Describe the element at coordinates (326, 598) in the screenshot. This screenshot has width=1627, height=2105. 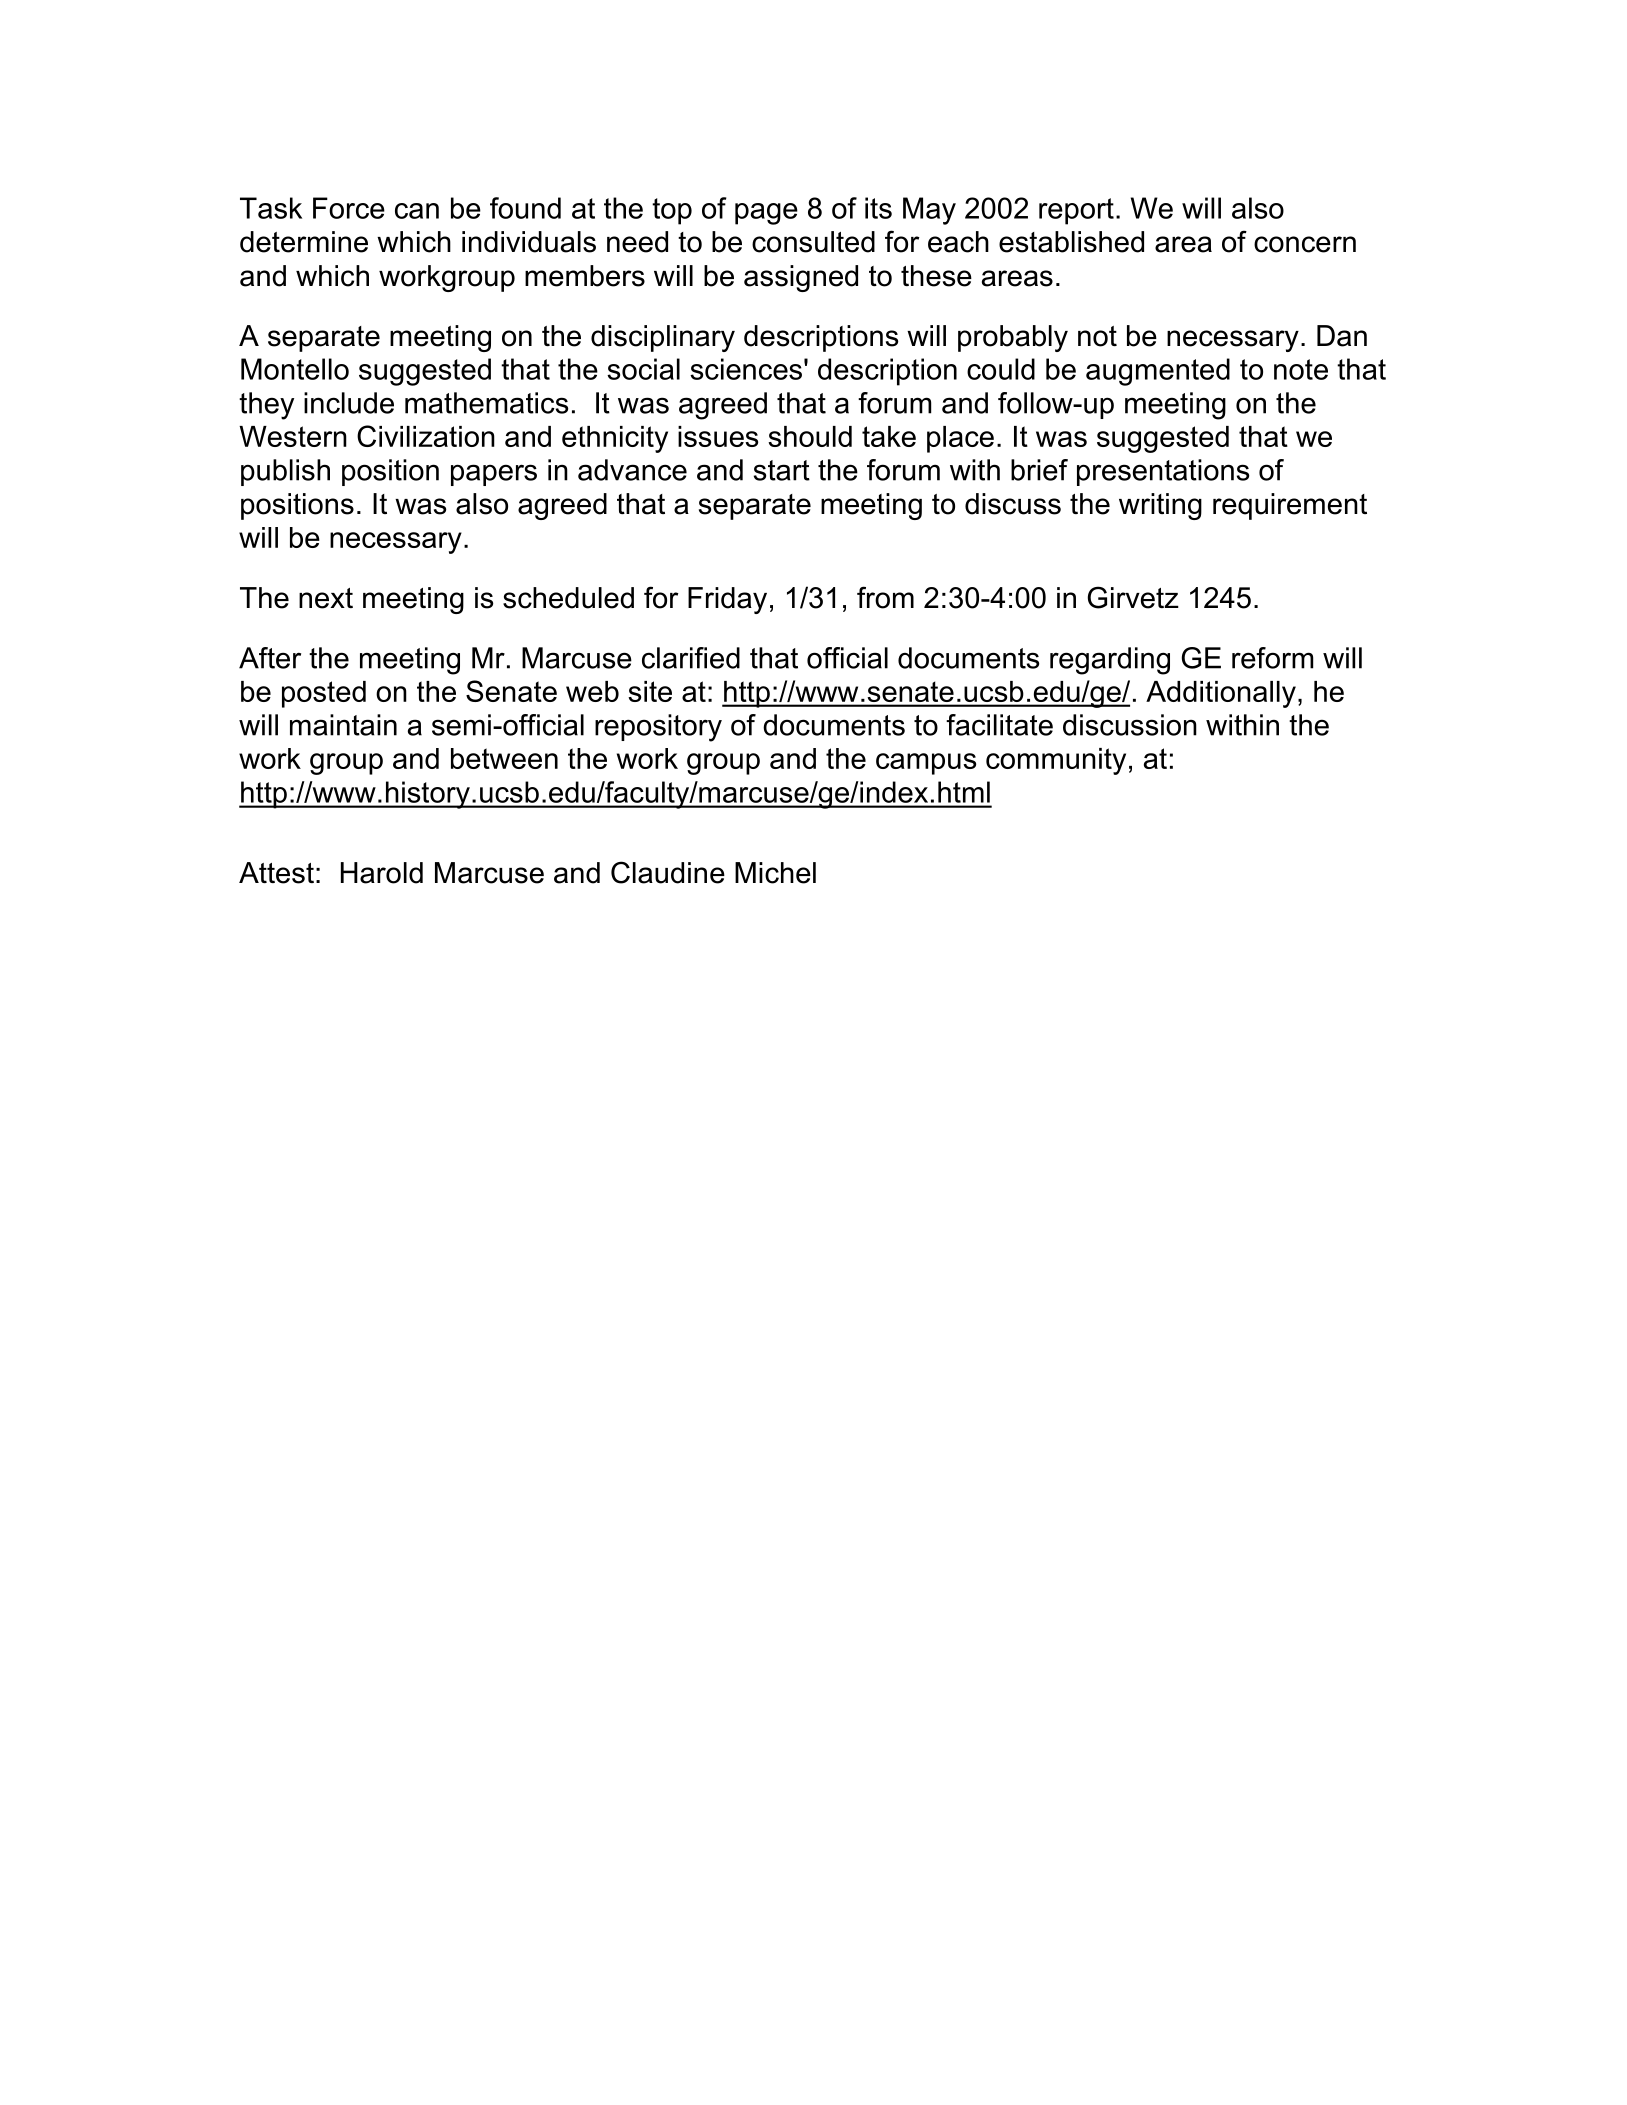
I see `next` at that location.
